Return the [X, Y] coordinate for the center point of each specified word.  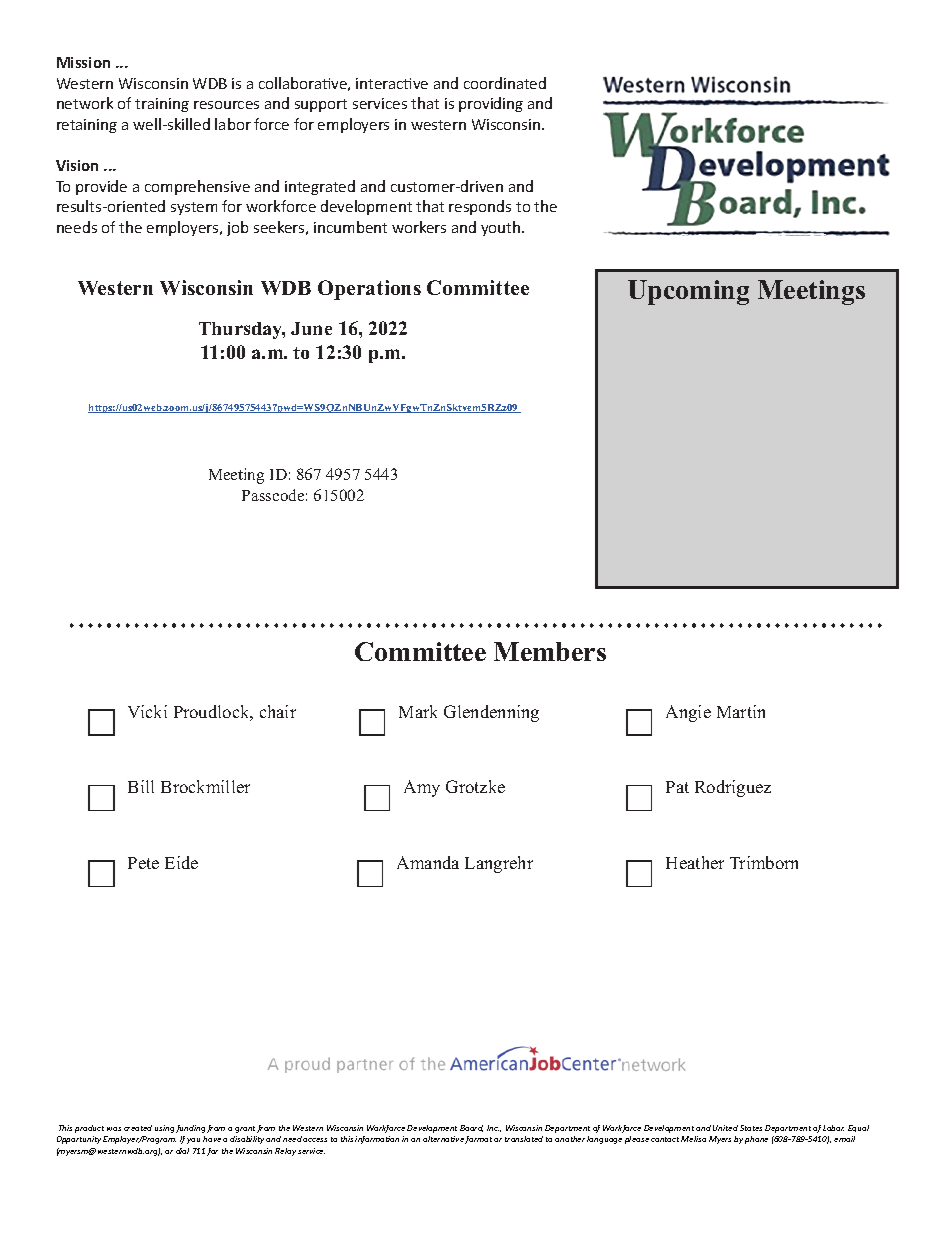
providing [491, 104]
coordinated [505, 83]
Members [550, 651]
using [164, 1129]
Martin [741, 711]
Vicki [147, 711]
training [162, 105]
